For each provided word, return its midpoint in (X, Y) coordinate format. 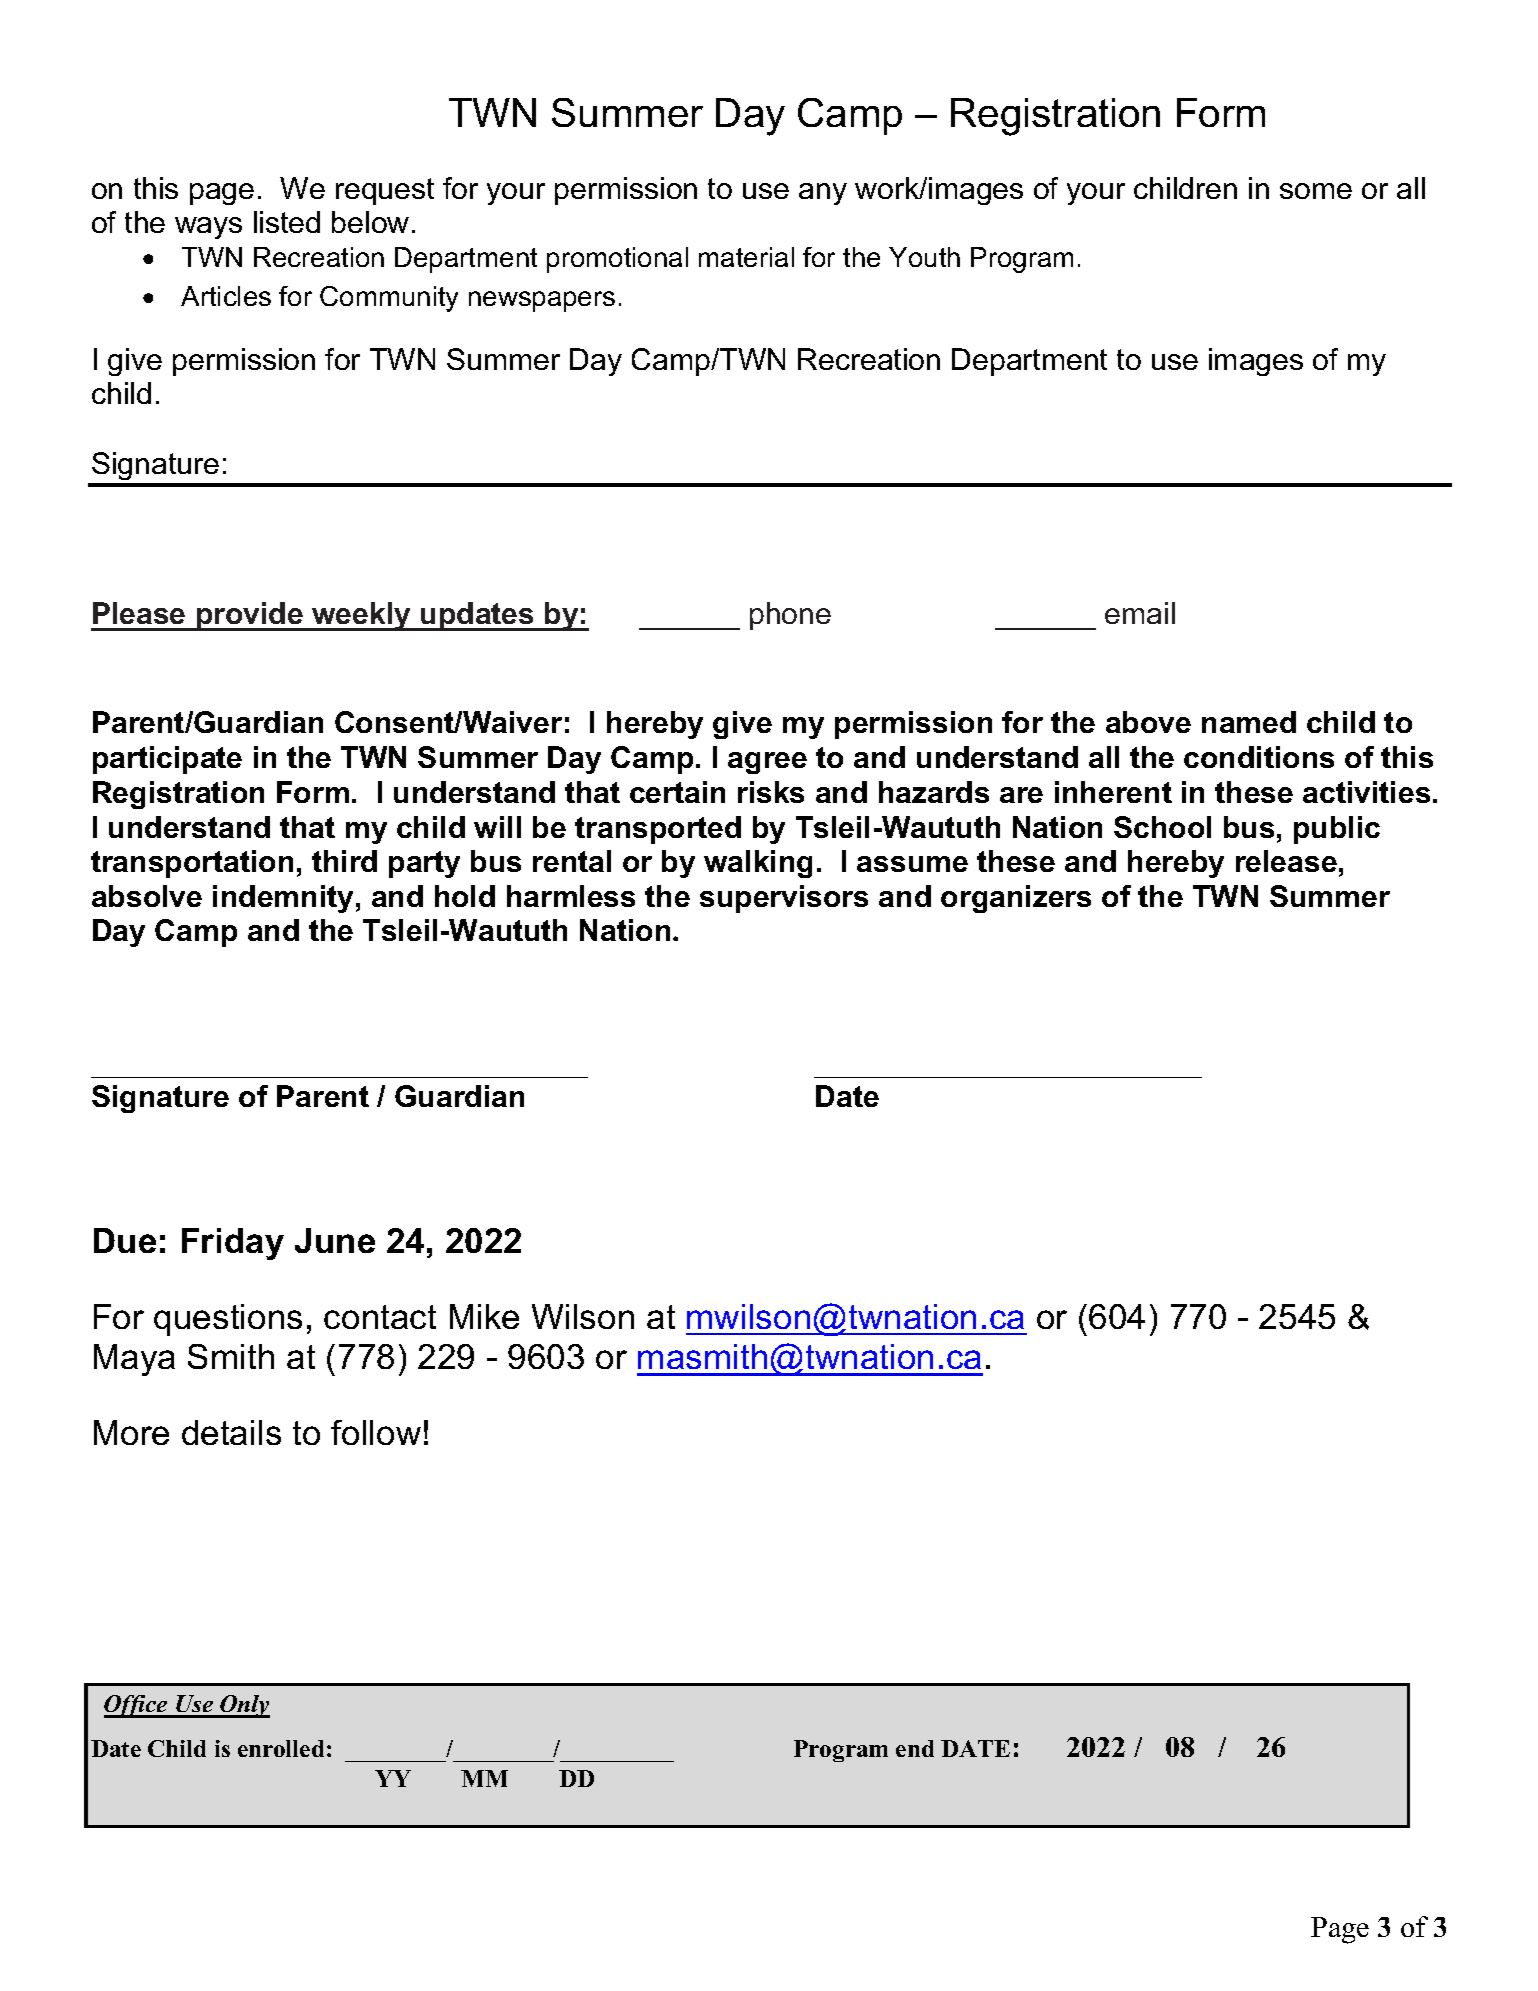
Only (244, 1706)
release (1286, 861)
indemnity (283, 899)
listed (287, 222)
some (1316, 191)
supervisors (784, 899)
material (746, 257)
